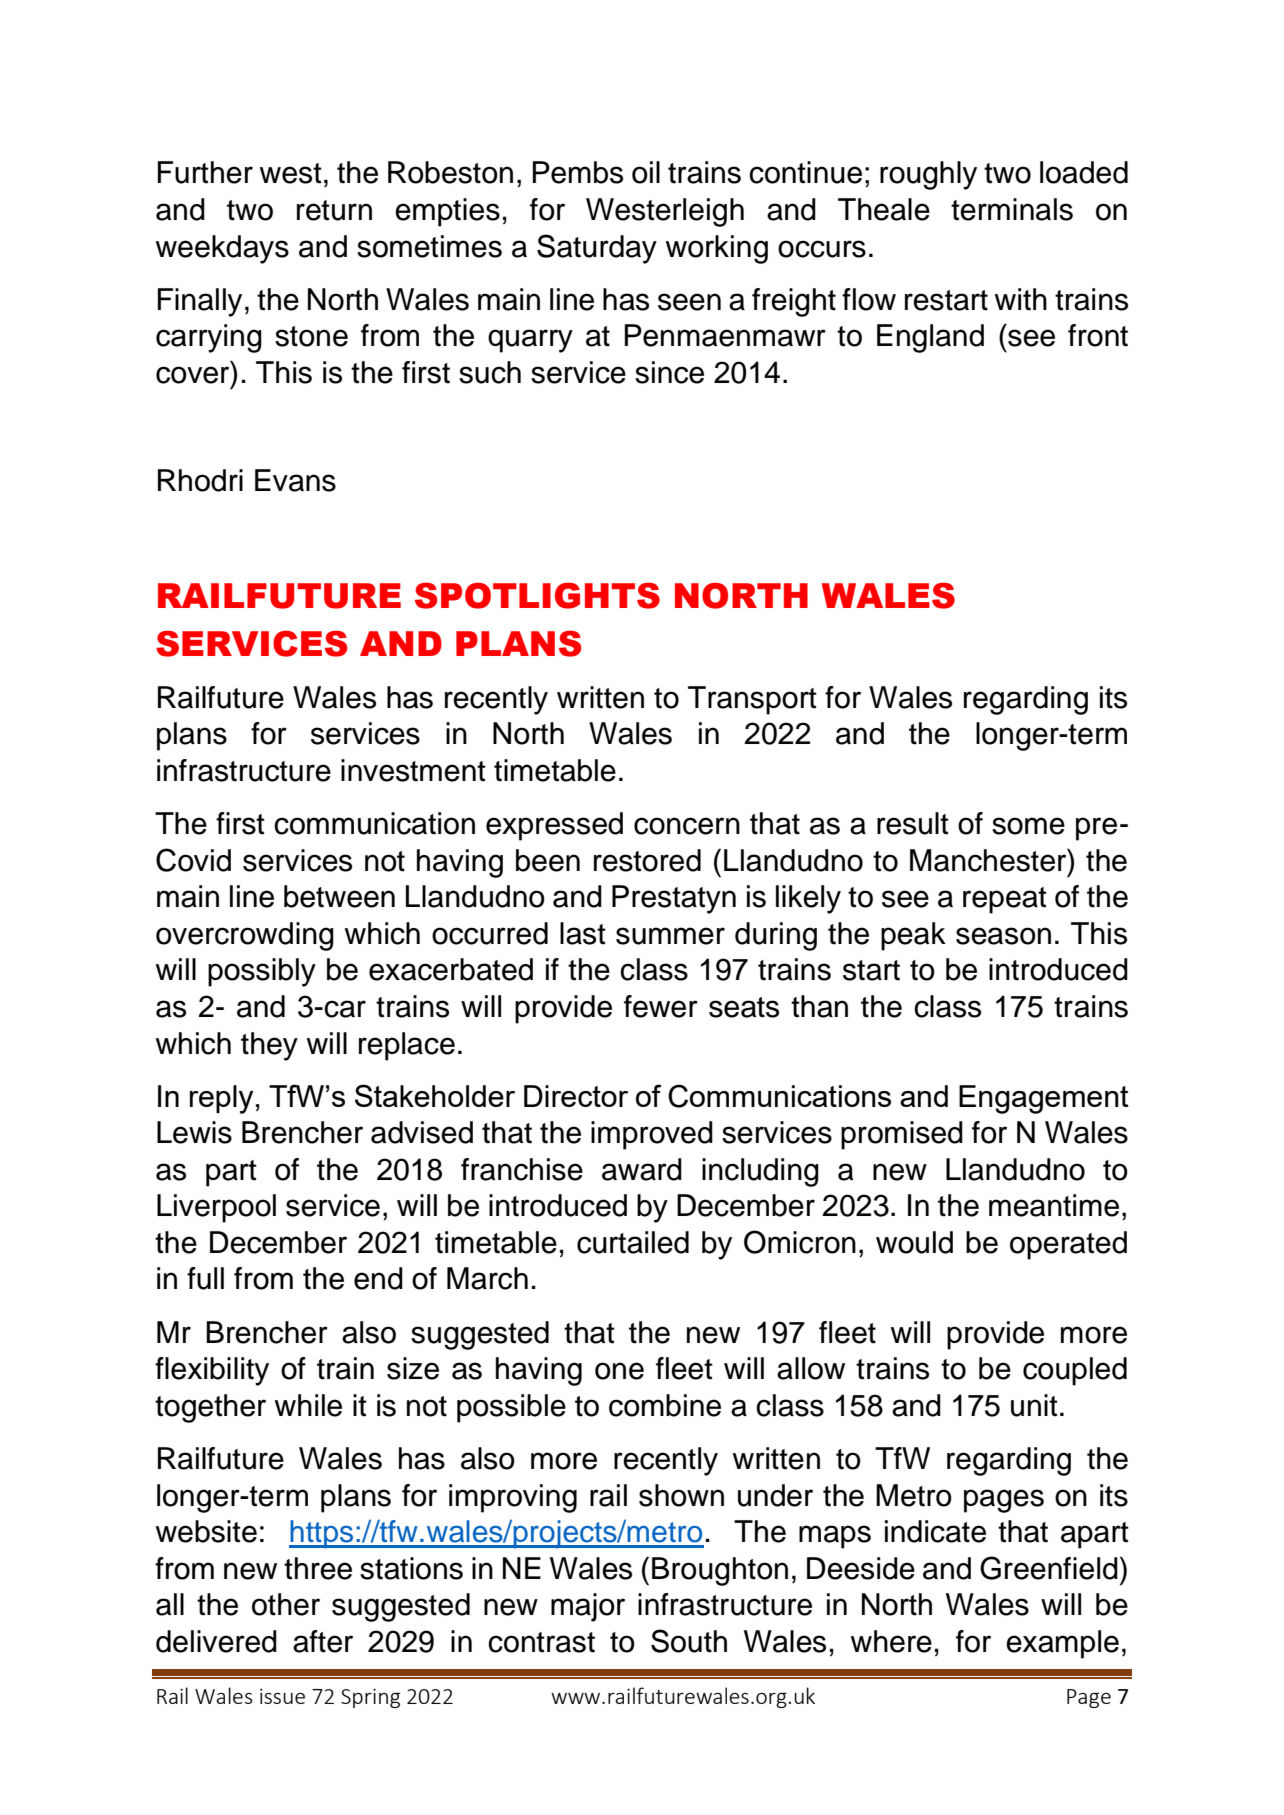 This page has width=1284, height=1815. I want to click on roughly, so click(928, 175).
